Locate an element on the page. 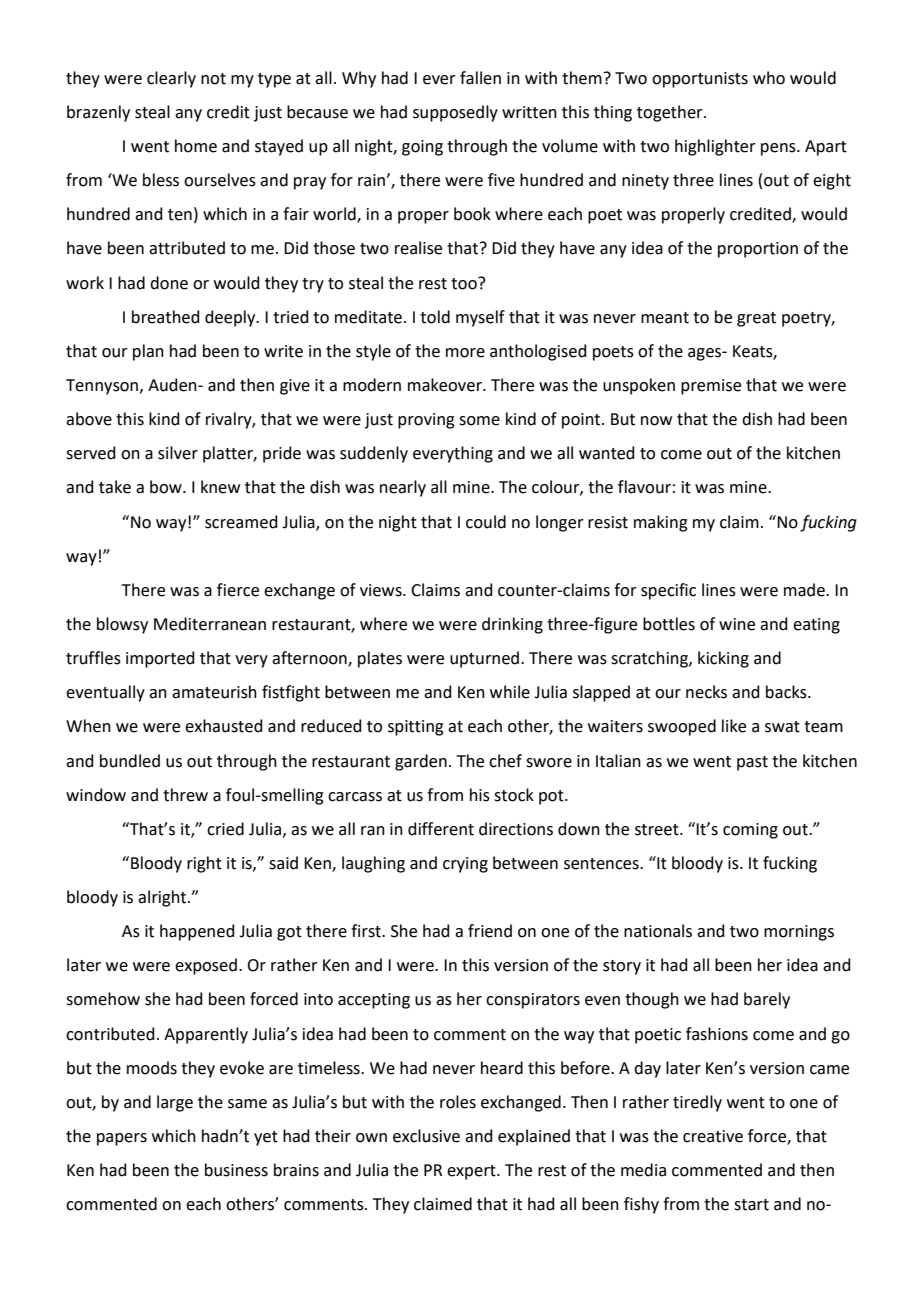 The image size is (924, 1308). business is located at coordinates (236, 1170).
